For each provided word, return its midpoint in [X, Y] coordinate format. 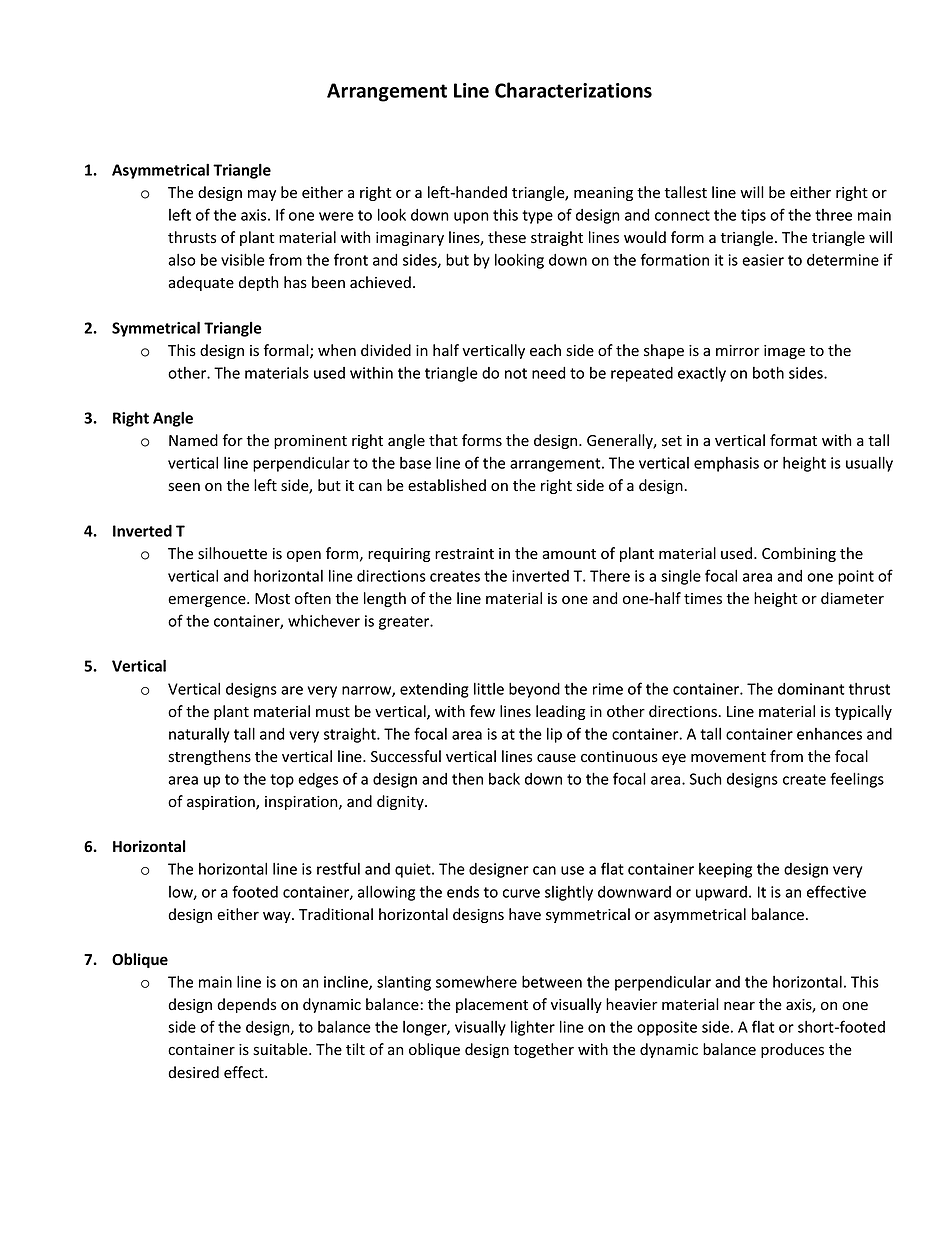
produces [792, 1050]
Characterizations [573, 90]
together [543, 1050]
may [262, 195]
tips [753, 216]
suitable [281, 1049]
